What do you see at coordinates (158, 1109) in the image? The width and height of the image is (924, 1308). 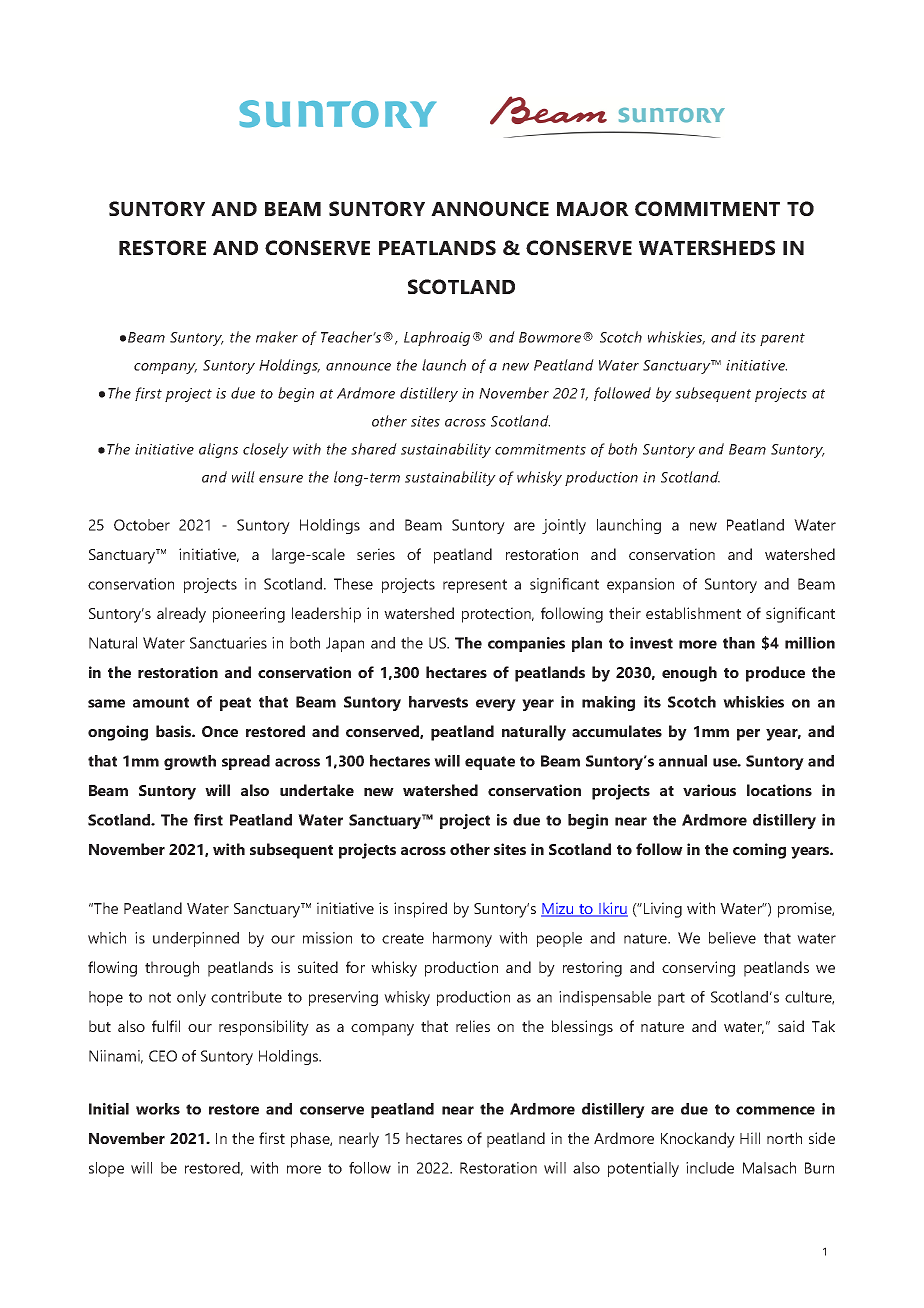 I see `works` at bounding box center [158, 1109].
